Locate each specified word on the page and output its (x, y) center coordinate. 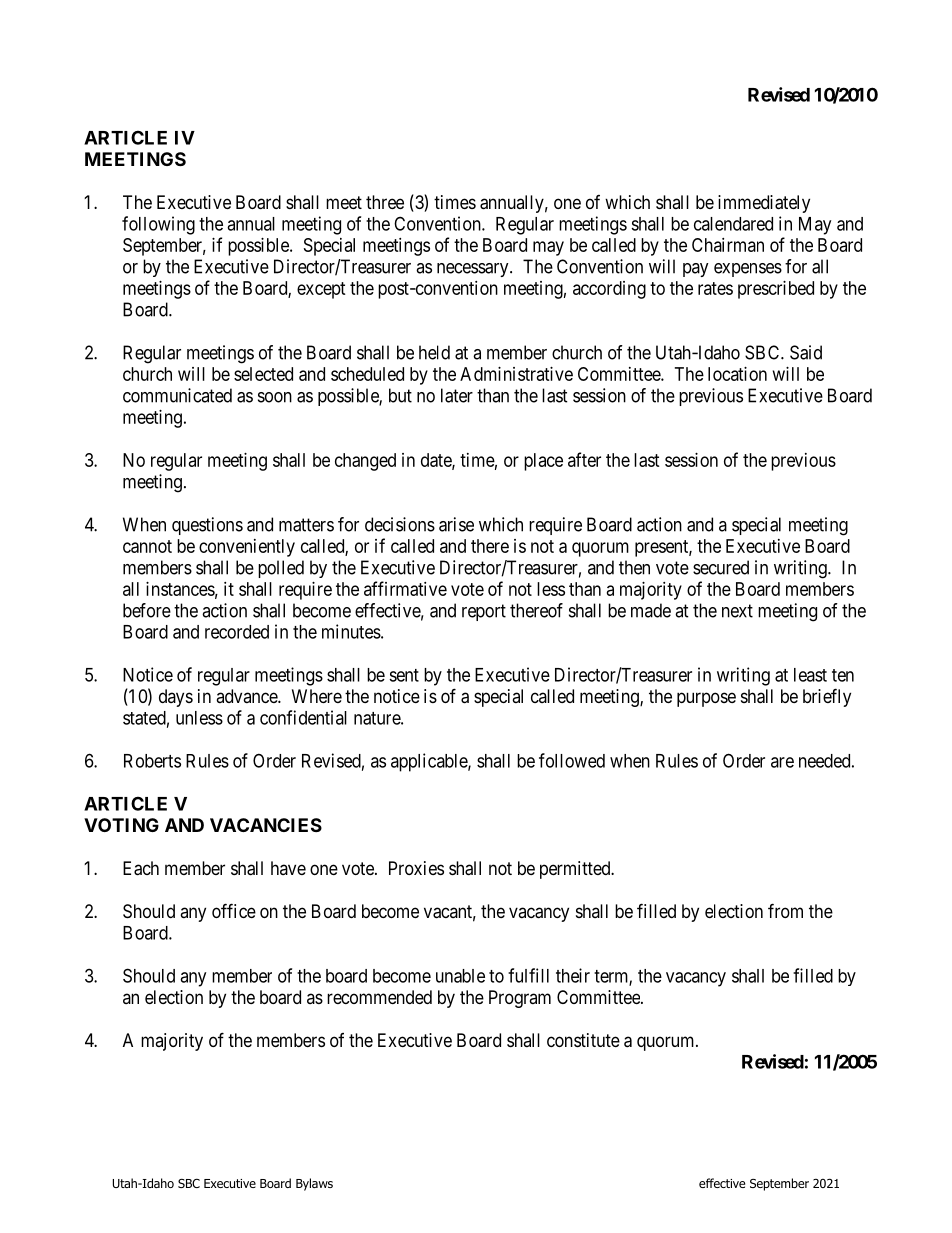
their (573, 975)
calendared (733, 224)
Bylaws (314, 1184)
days (176, 698)
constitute (583, 1040)
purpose (706, 699)
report (484, 612)
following (158, 225)
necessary (474, 270)
